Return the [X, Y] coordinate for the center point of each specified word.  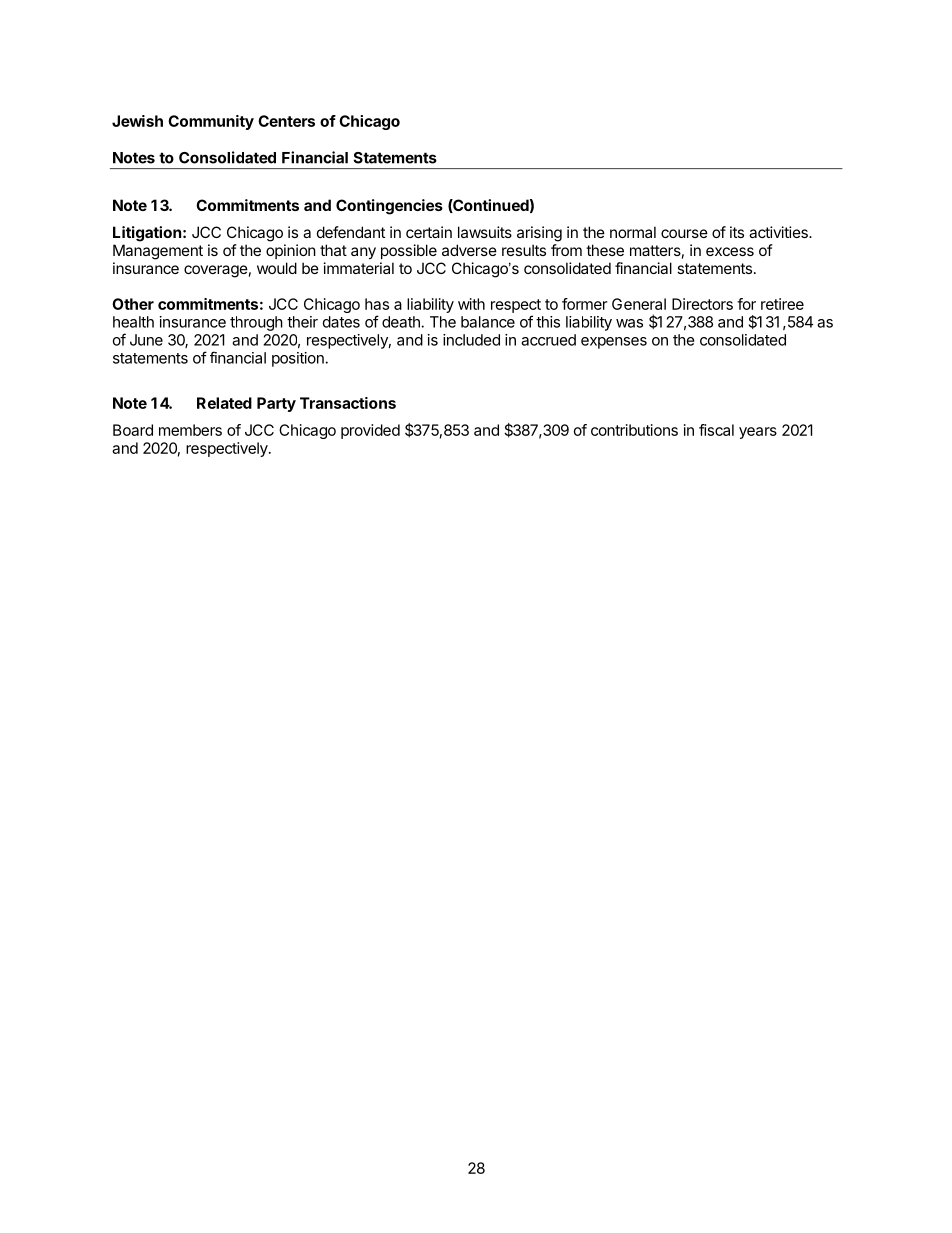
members [190, 430]
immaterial [359, 268]
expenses [614, 343]
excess [730, 251]
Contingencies [389, 207]
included [471, 340]
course [684, 233]
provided [370, 431]
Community [211, 122]
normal [633, 232]
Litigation [147, 234]
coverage [216, 271]
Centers [286, 121]
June [146, 340]
